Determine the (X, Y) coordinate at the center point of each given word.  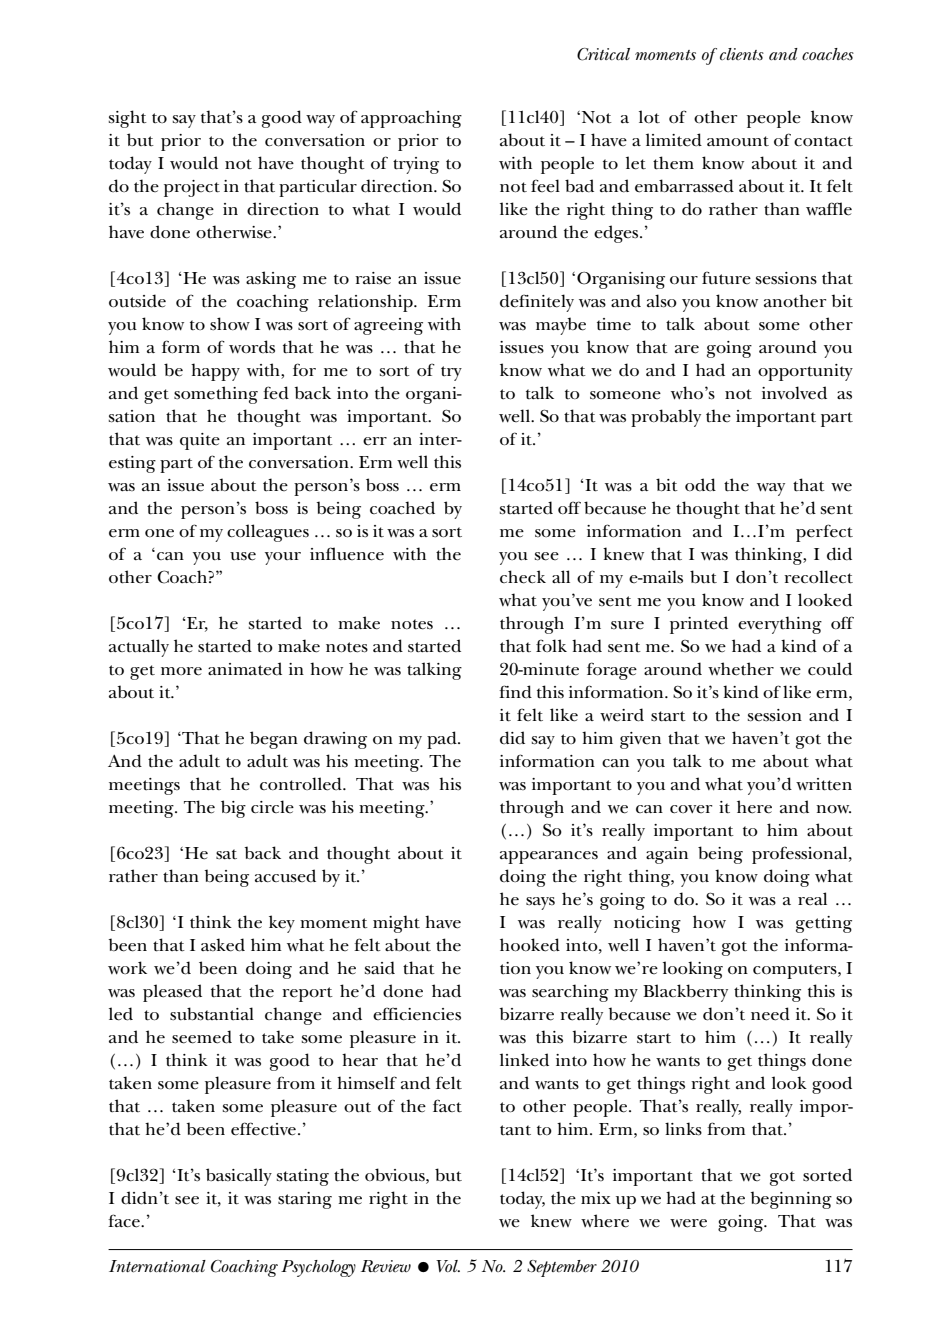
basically (239, 1177)
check (523, 577)
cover (691, 809)
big (233, 809)
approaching (411, 119)
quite (200, 441)
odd (700, 485)
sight (128, 119)
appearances (549, 857)
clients (742, 54)
